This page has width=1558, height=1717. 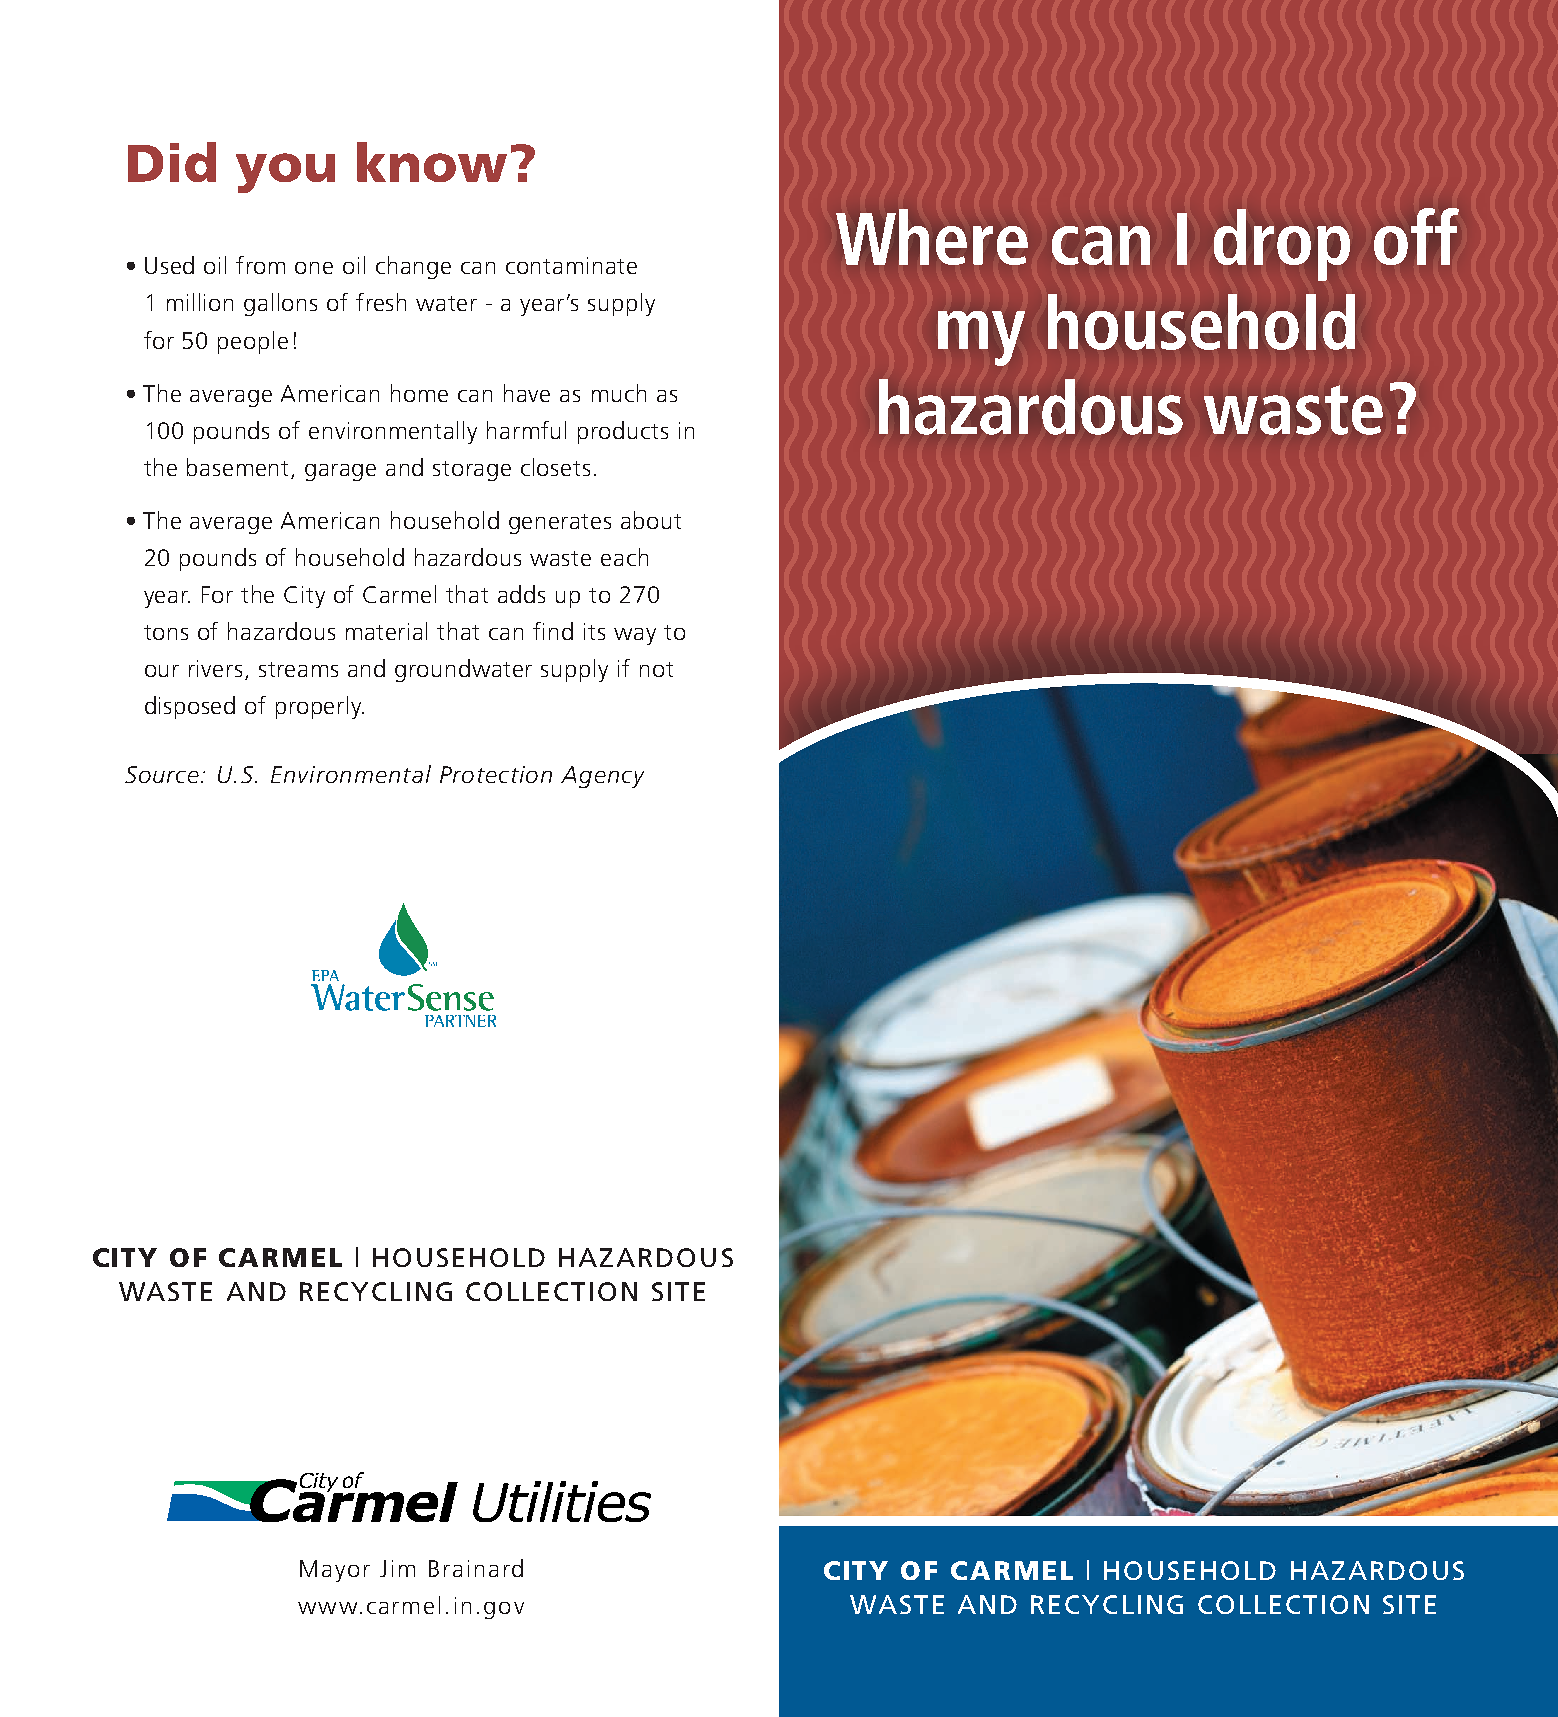 I want to click on Agency, so click(x=602, y=777).
